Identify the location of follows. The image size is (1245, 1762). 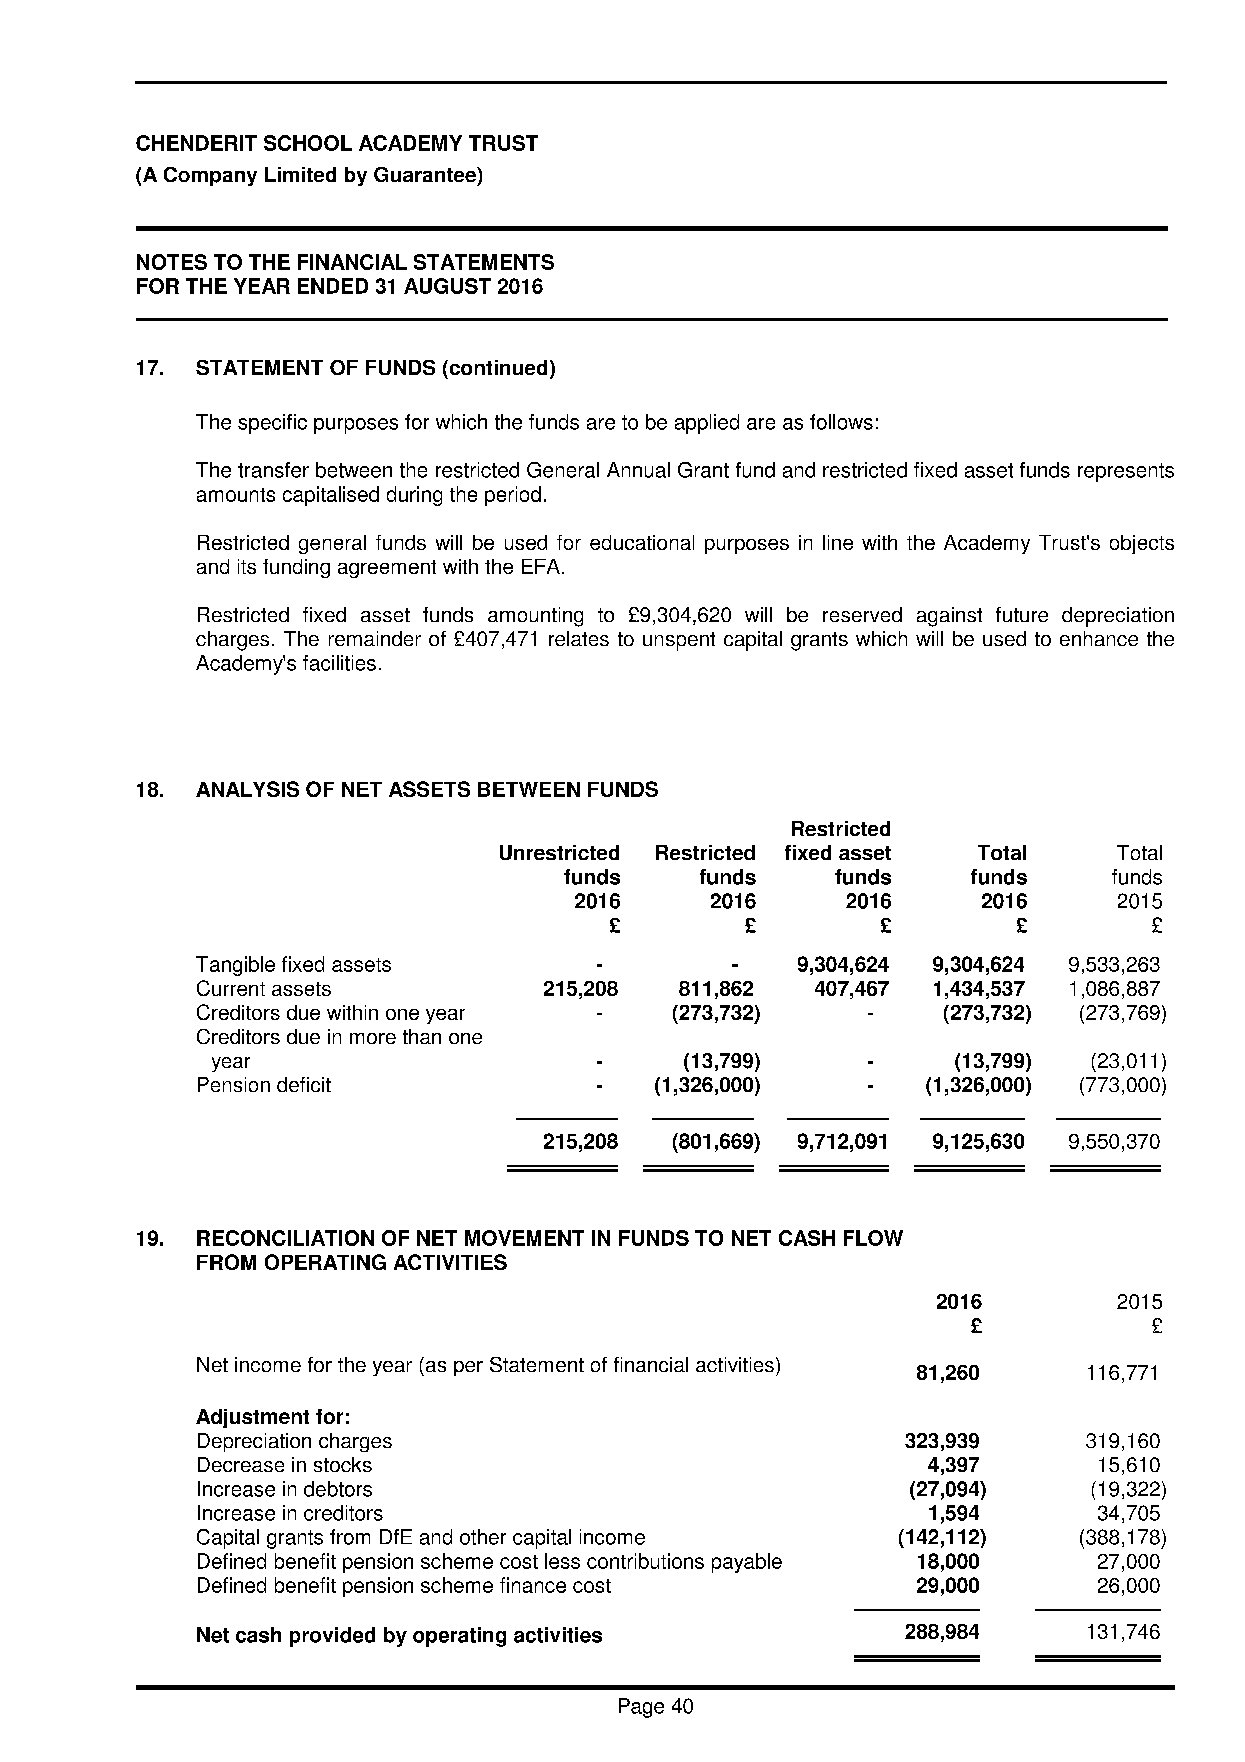
(841, 422).
